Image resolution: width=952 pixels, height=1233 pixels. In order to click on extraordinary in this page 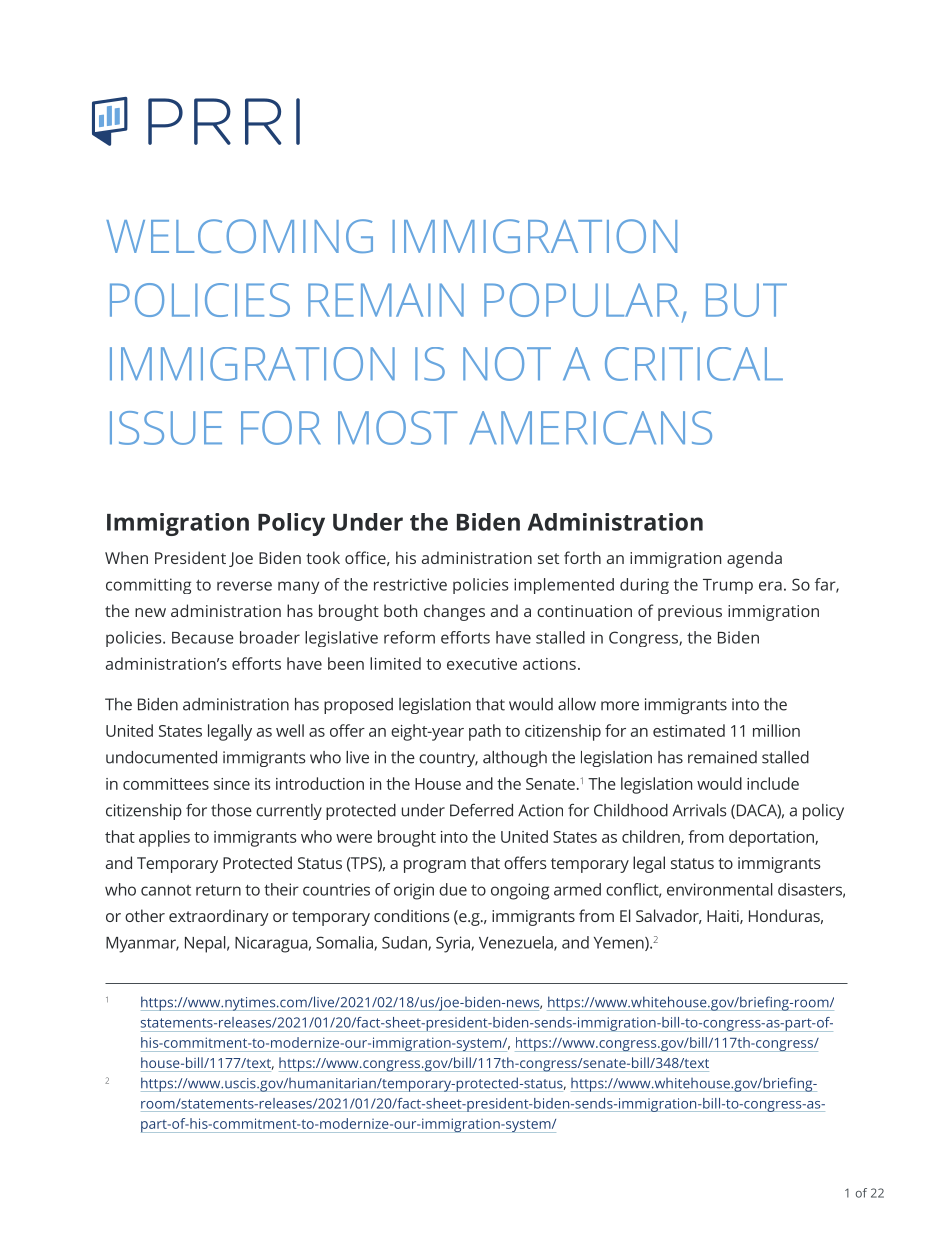, I will do `click(219, 917)`.
